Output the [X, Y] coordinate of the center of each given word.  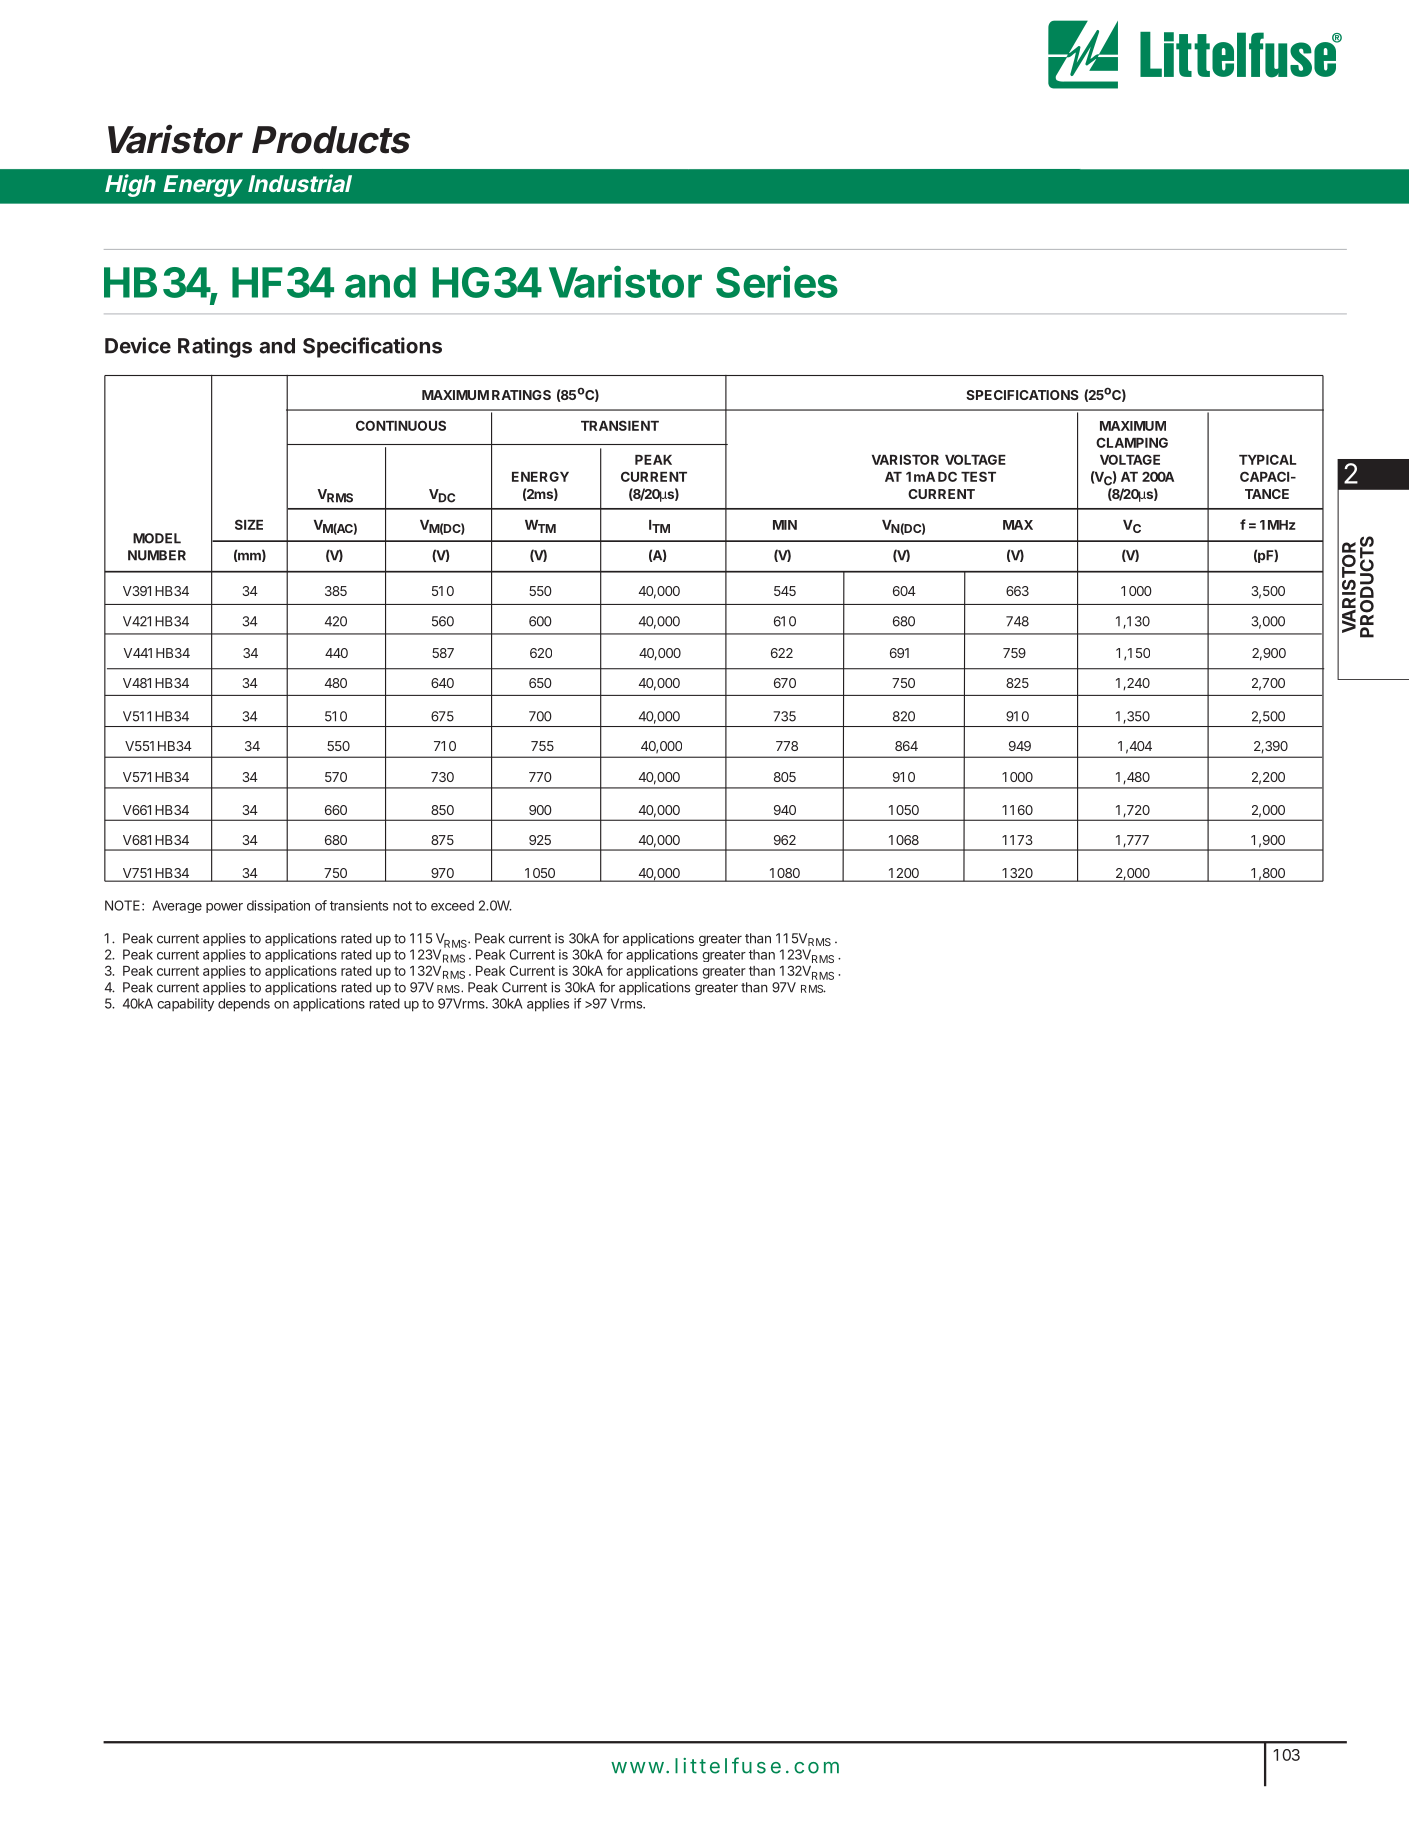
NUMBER [157, 555]
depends [244, 1005]
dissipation [278, 906]
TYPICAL [1267, 459]
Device [138, 345]
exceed [452, 905]
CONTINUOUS [401, 425]
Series [777, 282]
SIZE [249, 524]
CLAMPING [1132, 442]
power [224, 908]
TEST [978, 476]
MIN [785, 525]
